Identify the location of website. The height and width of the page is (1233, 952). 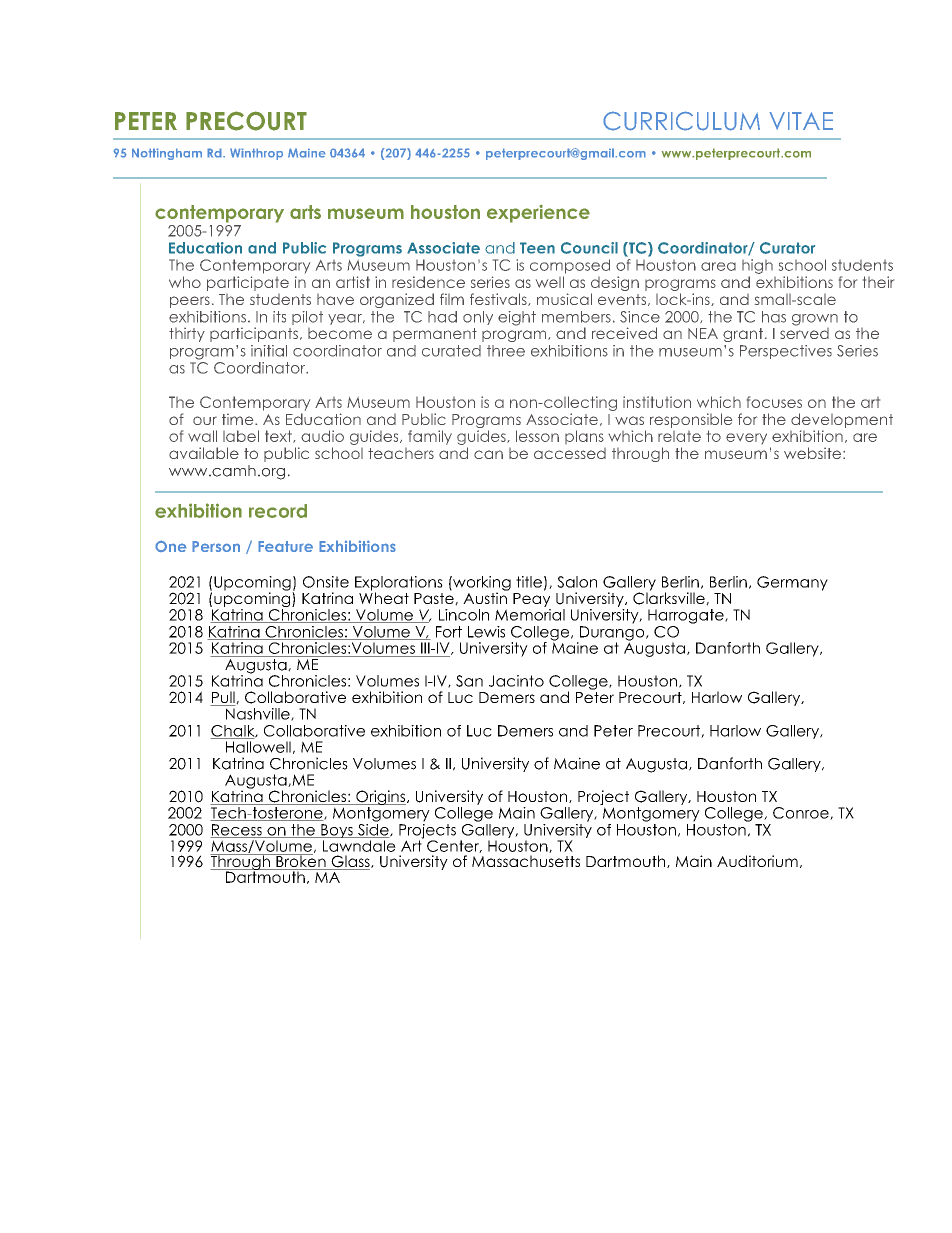
(814, 453).
